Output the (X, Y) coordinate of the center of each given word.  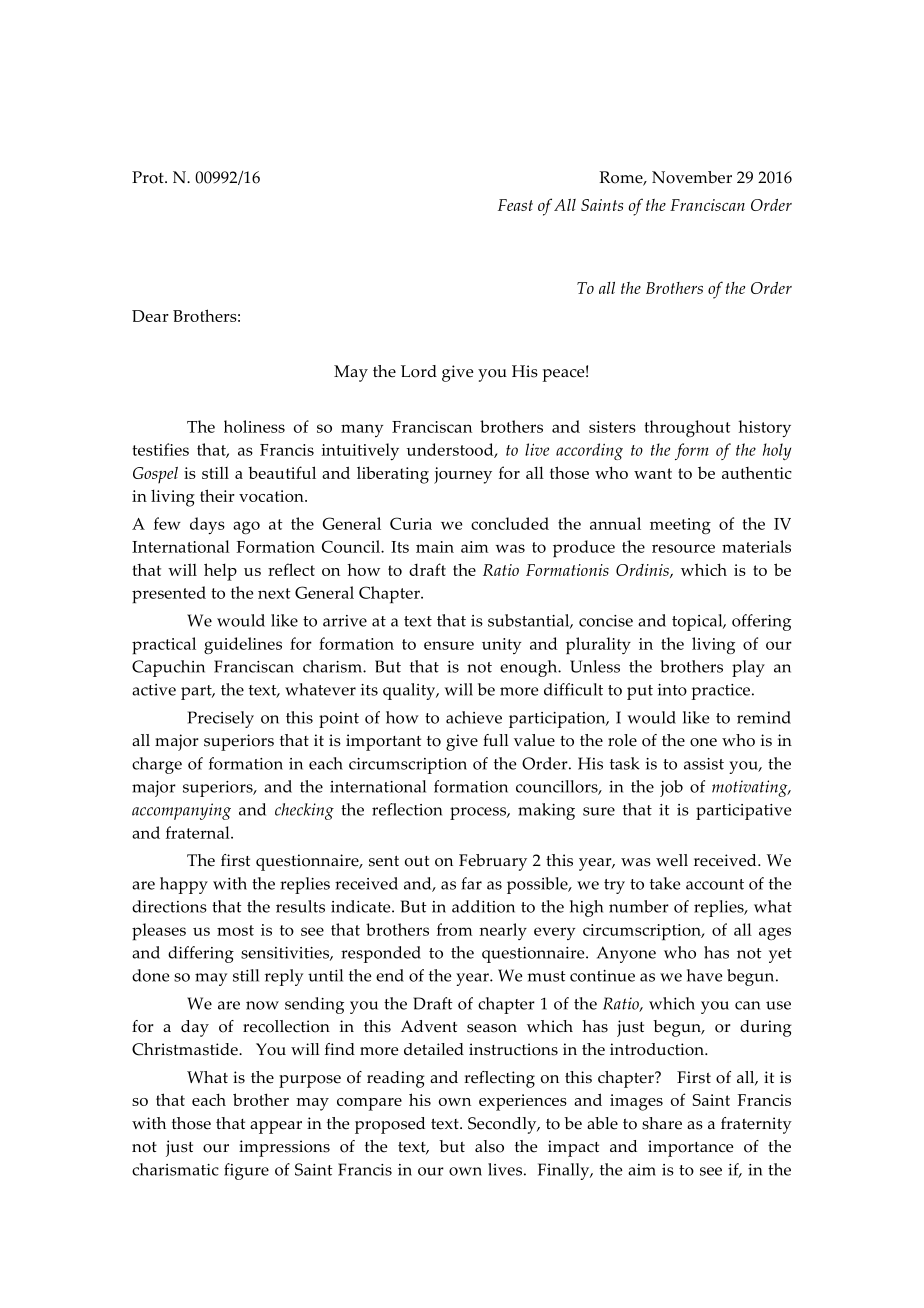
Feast (515, 205)
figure (246, 1171)
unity (501, 646)
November (692, 177)
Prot (149, 177)
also (489, 1146)
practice (722, 692)
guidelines (243, 645)
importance (690, 1148)
